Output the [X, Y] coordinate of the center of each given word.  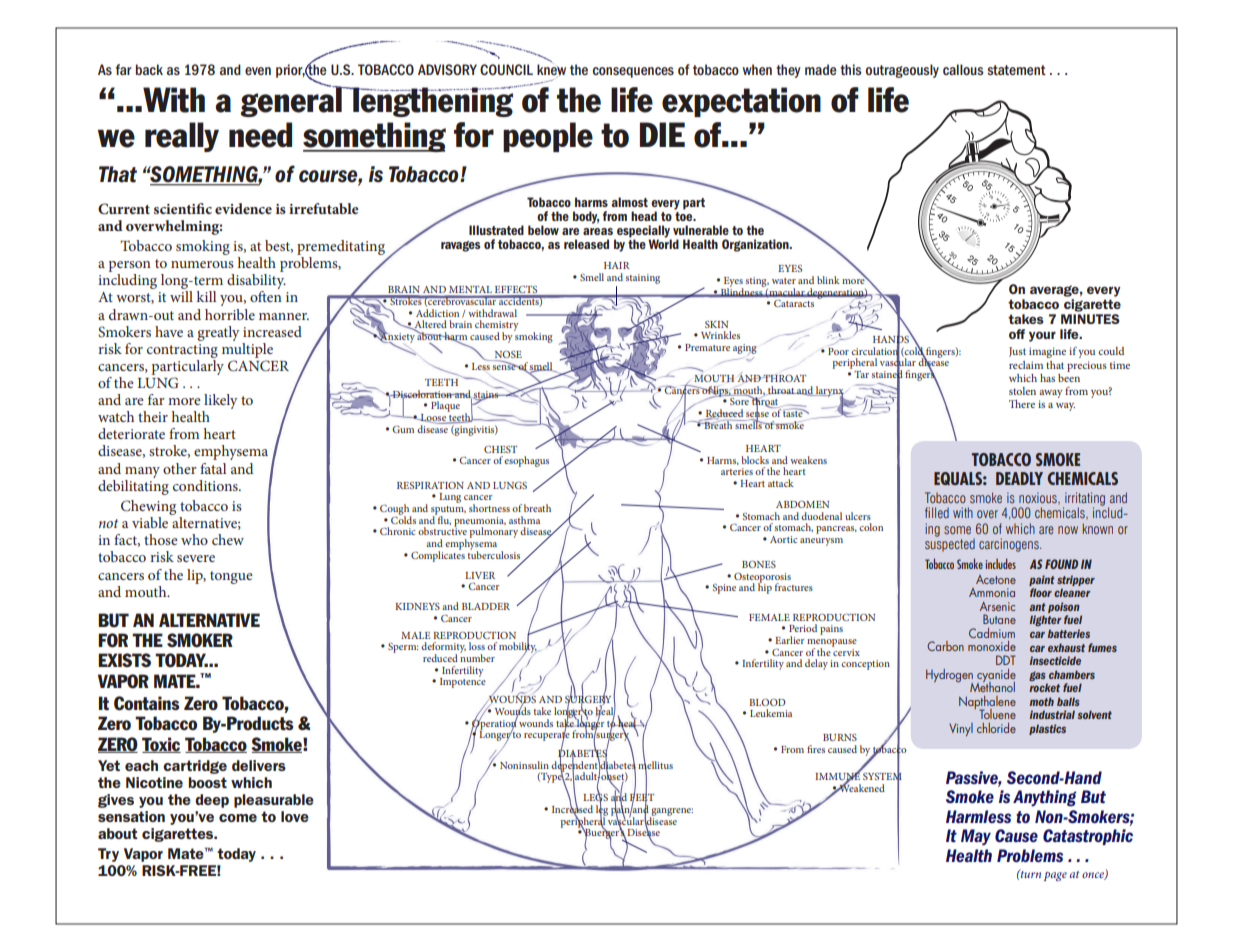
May [976, 837]
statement [1016, 70]
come [238, 818]
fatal [213, 468]
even [258, 71]
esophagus [526, 461]
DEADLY [1019, 478]
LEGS [595, 798]
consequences [633, 72]
